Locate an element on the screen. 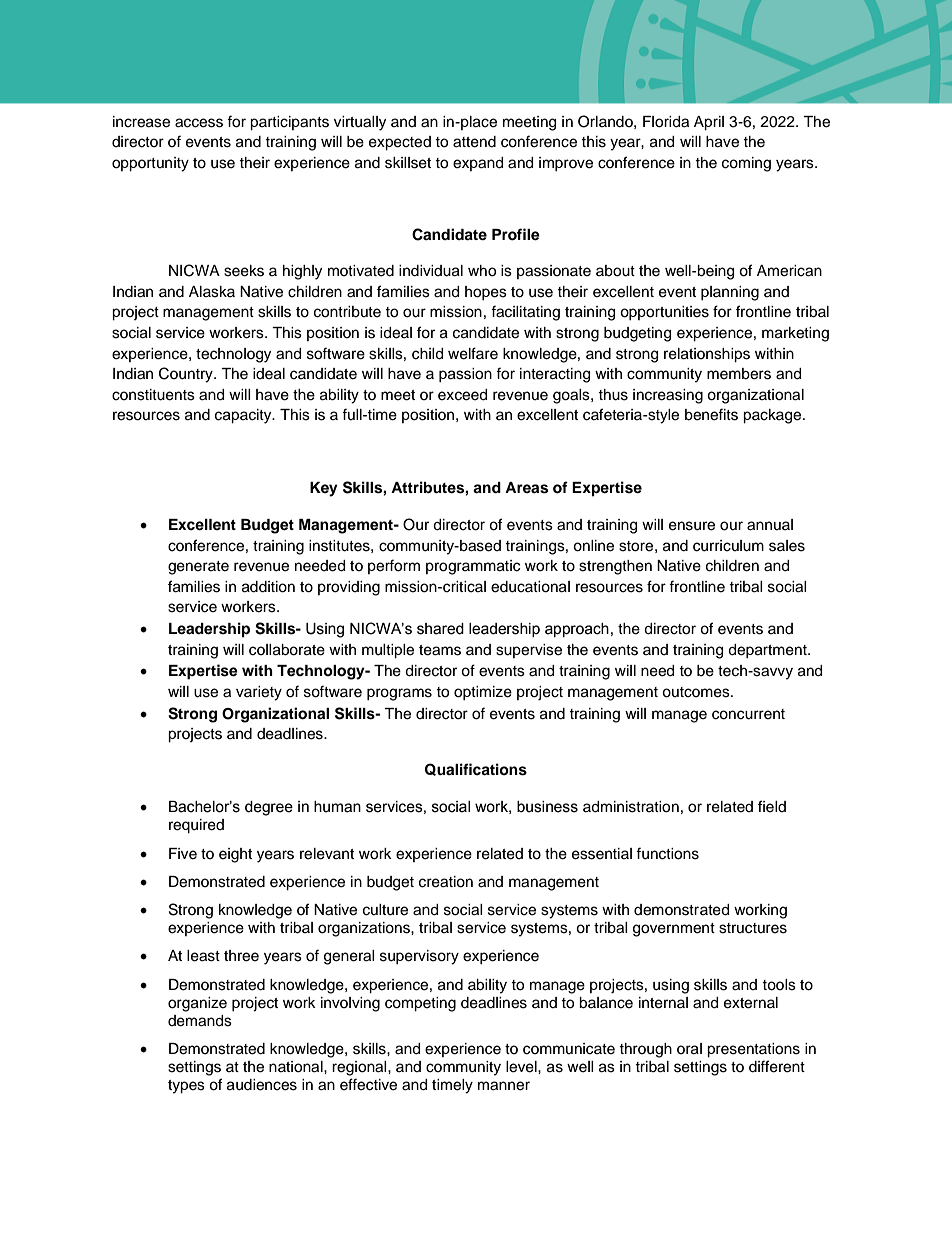 Image resolution: width=952 pixels, height=1233 pixels. generate is located at coordinates (198, 568).
